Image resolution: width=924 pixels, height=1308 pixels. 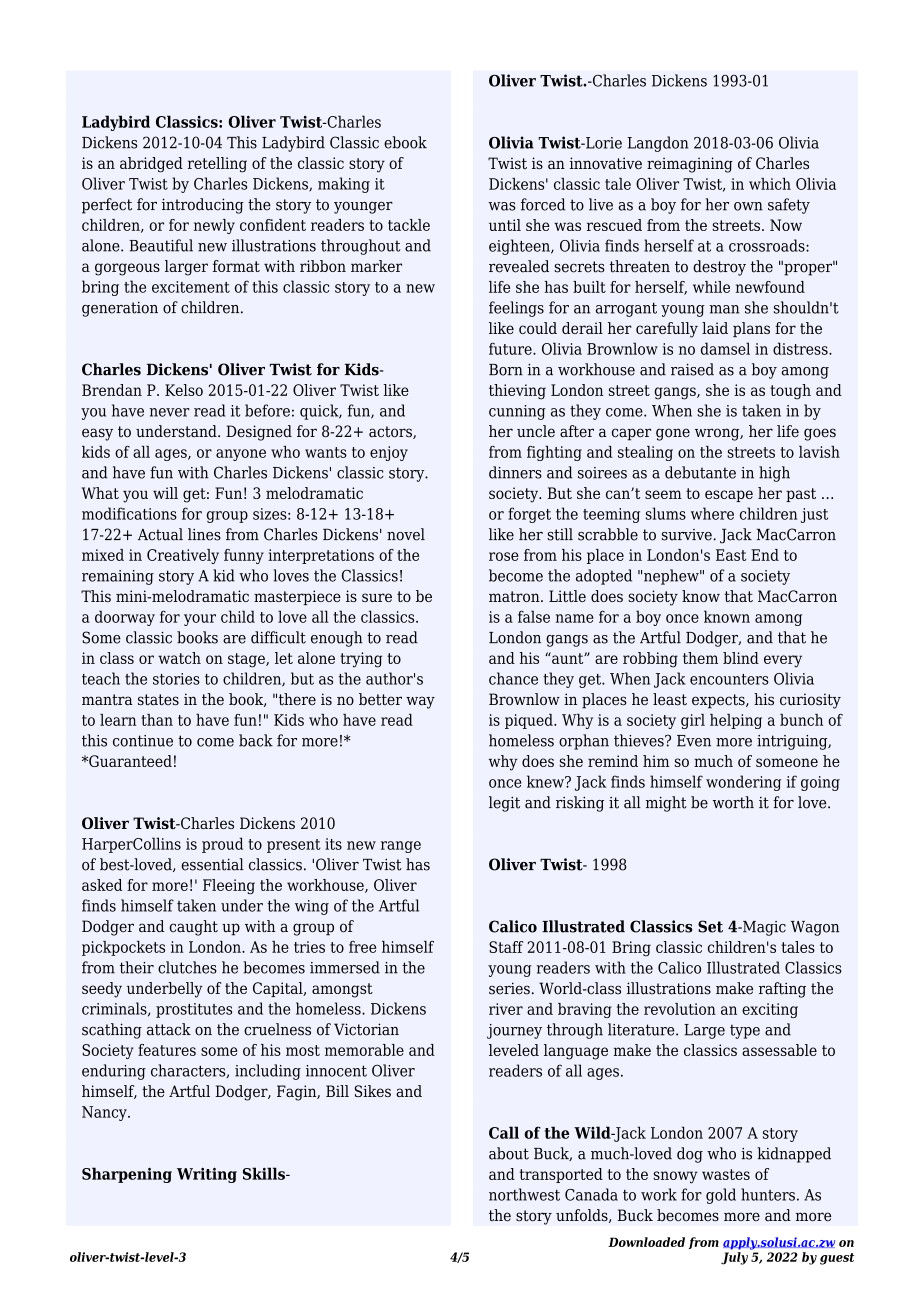 What do you see at coordinates (712, 513) in the screenshot?
I see `where` at bounding box center [712, 513].
